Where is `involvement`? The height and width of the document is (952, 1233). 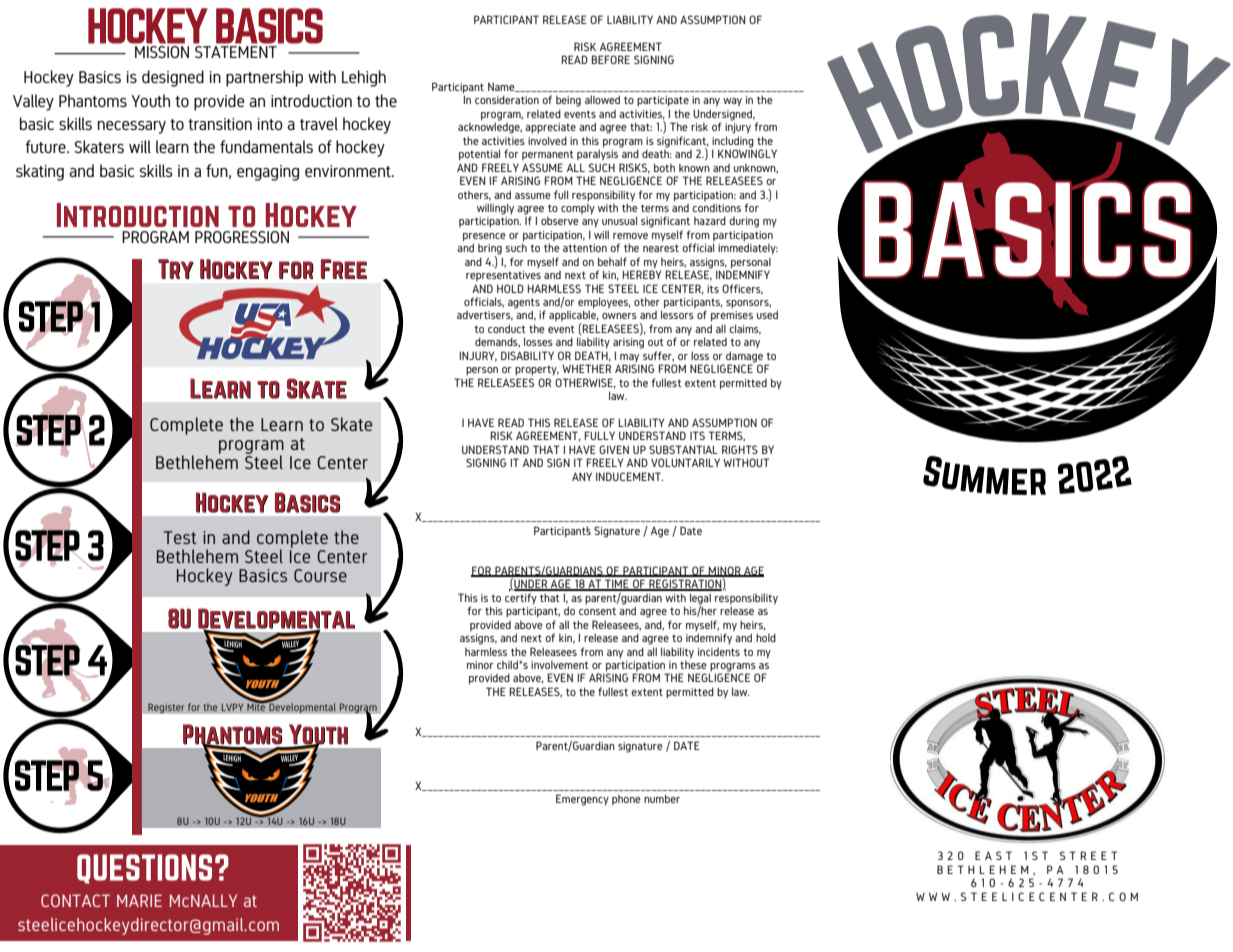 involvement is located at coordinates (560, 665).
